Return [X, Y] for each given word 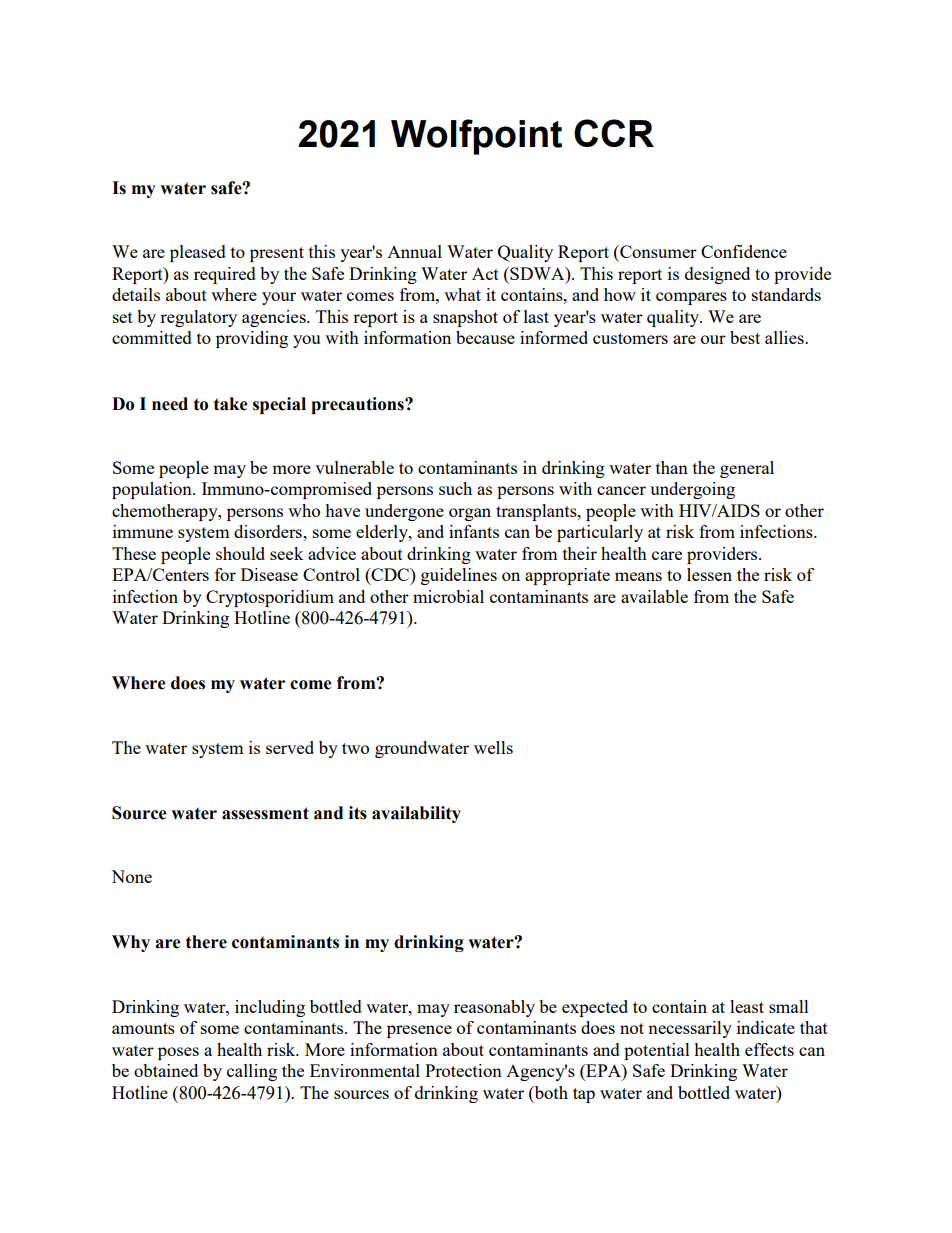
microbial [448, 596]
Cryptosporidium [270, 598]
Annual [414, 251]
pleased [198, 253]
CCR [614, 133]
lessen [709, 574]
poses [178, 1053]
